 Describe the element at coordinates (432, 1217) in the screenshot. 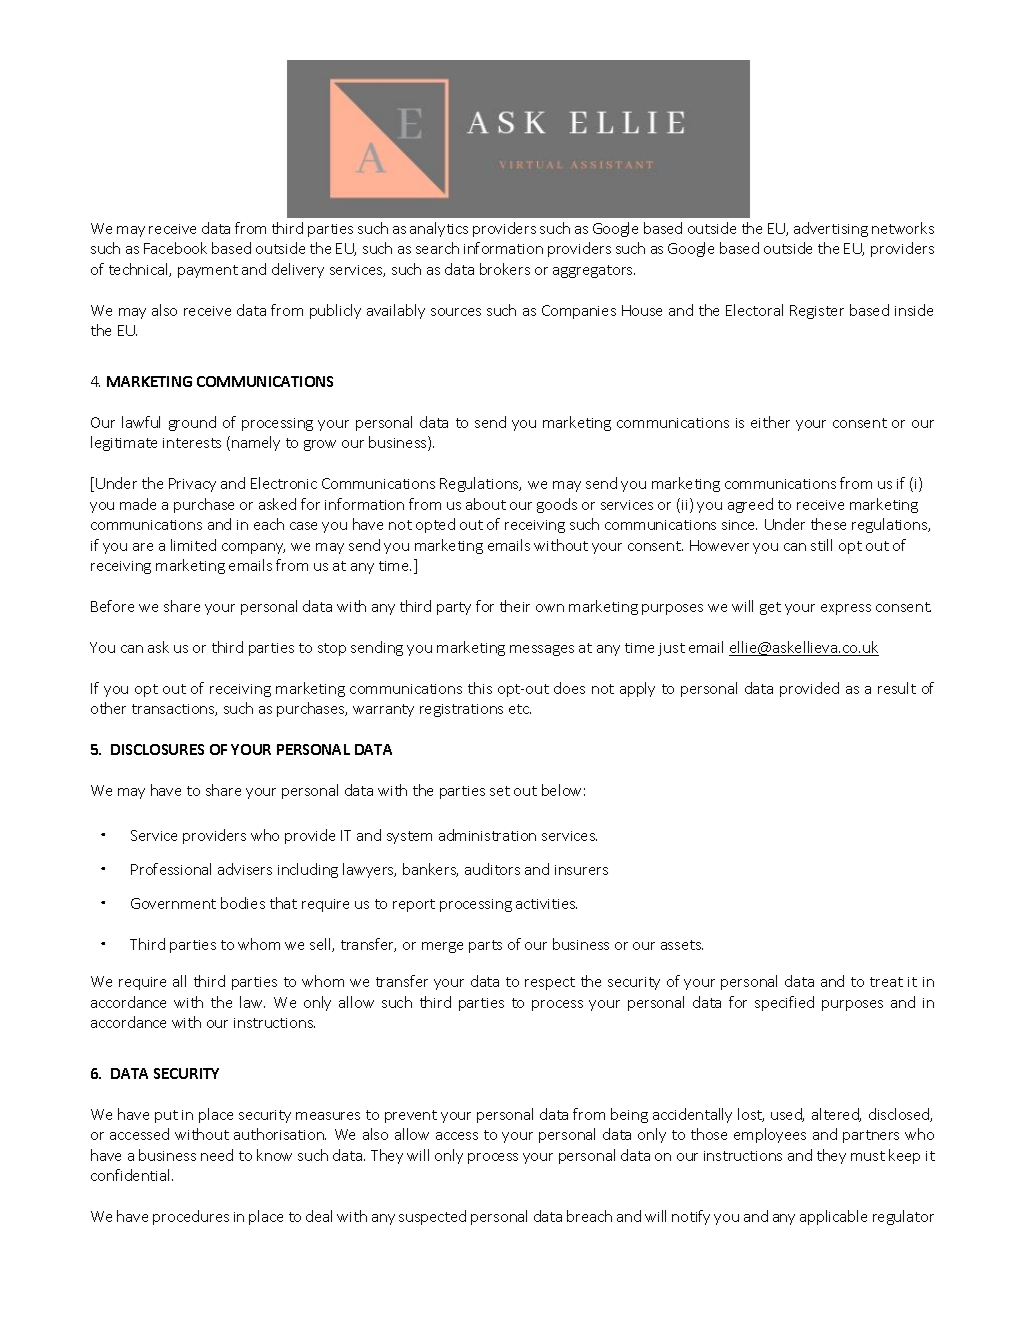

I see `suspected` at that location.
